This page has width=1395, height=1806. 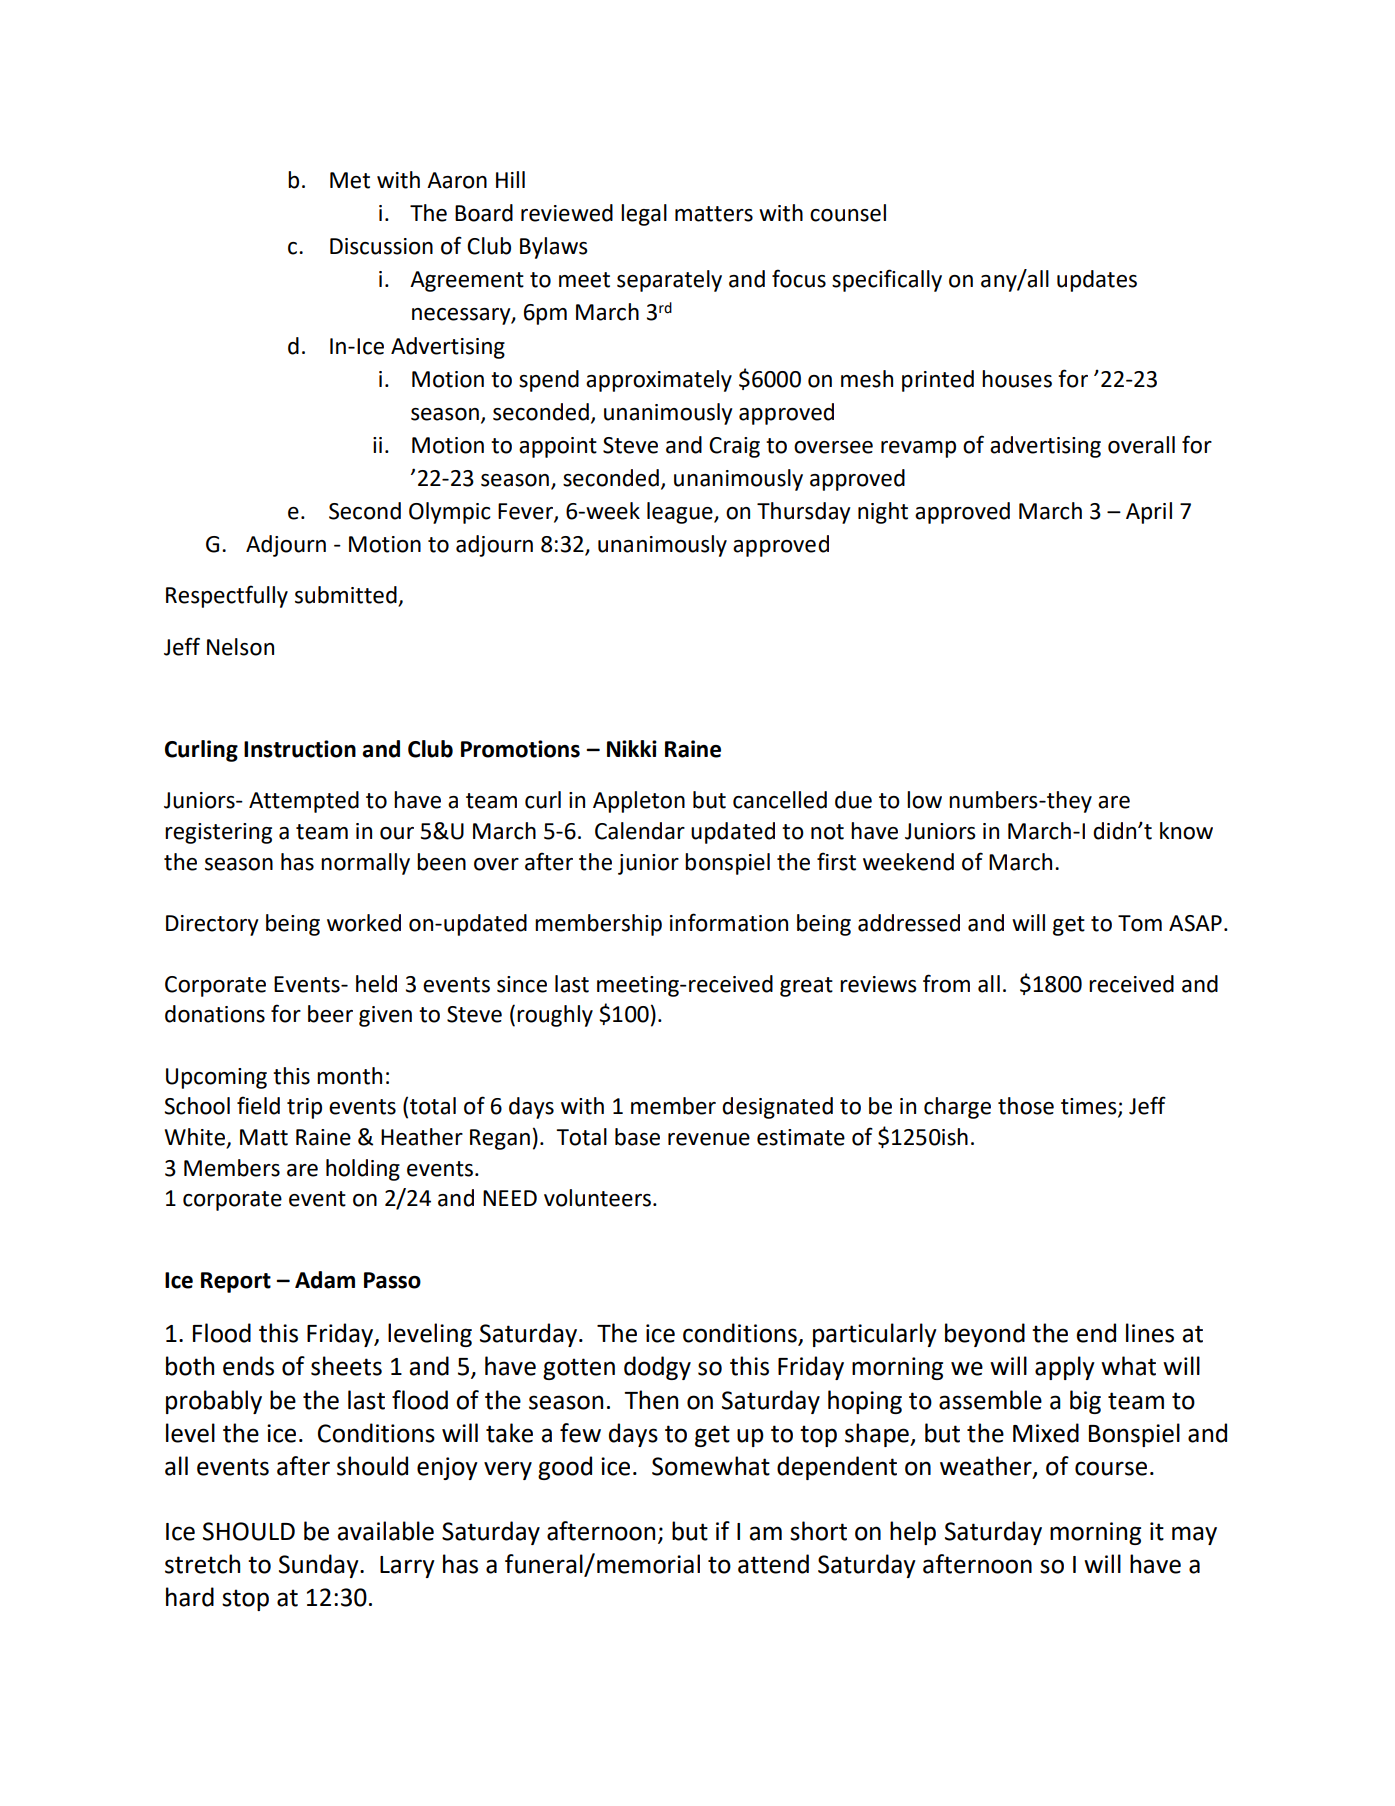 What do you see at coordinates (644, 215) in the page?
I see `legal` at bounding box center [644, 215].
